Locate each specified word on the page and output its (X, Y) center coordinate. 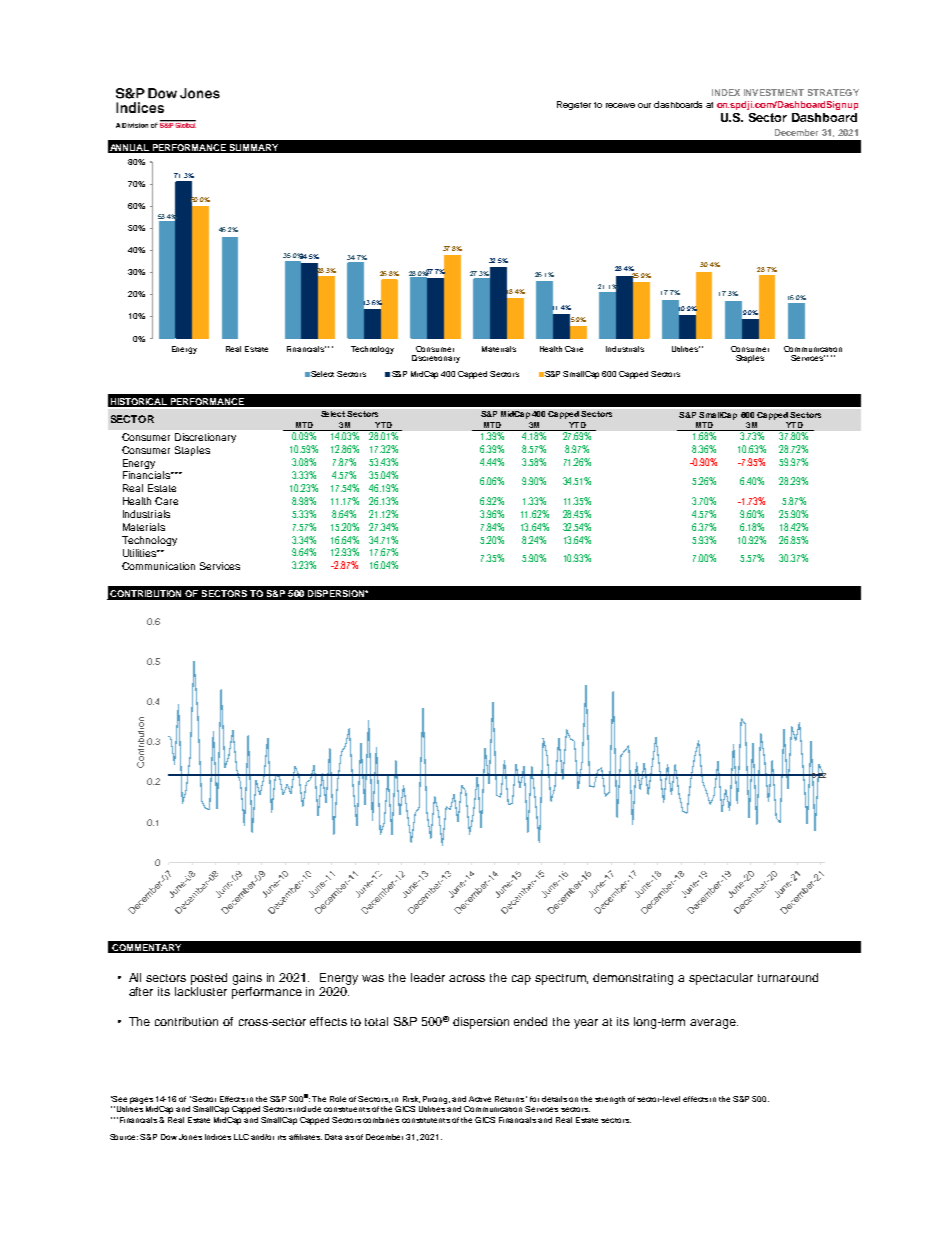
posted (209, 979)
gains (247, 979)
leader (428, 977)
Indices (218, 1137)
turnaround (788, 977)
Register (574, 105)
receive (620, 105)
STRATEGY (833, 92)
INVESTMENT (774, 92)
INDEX (726, 92)
